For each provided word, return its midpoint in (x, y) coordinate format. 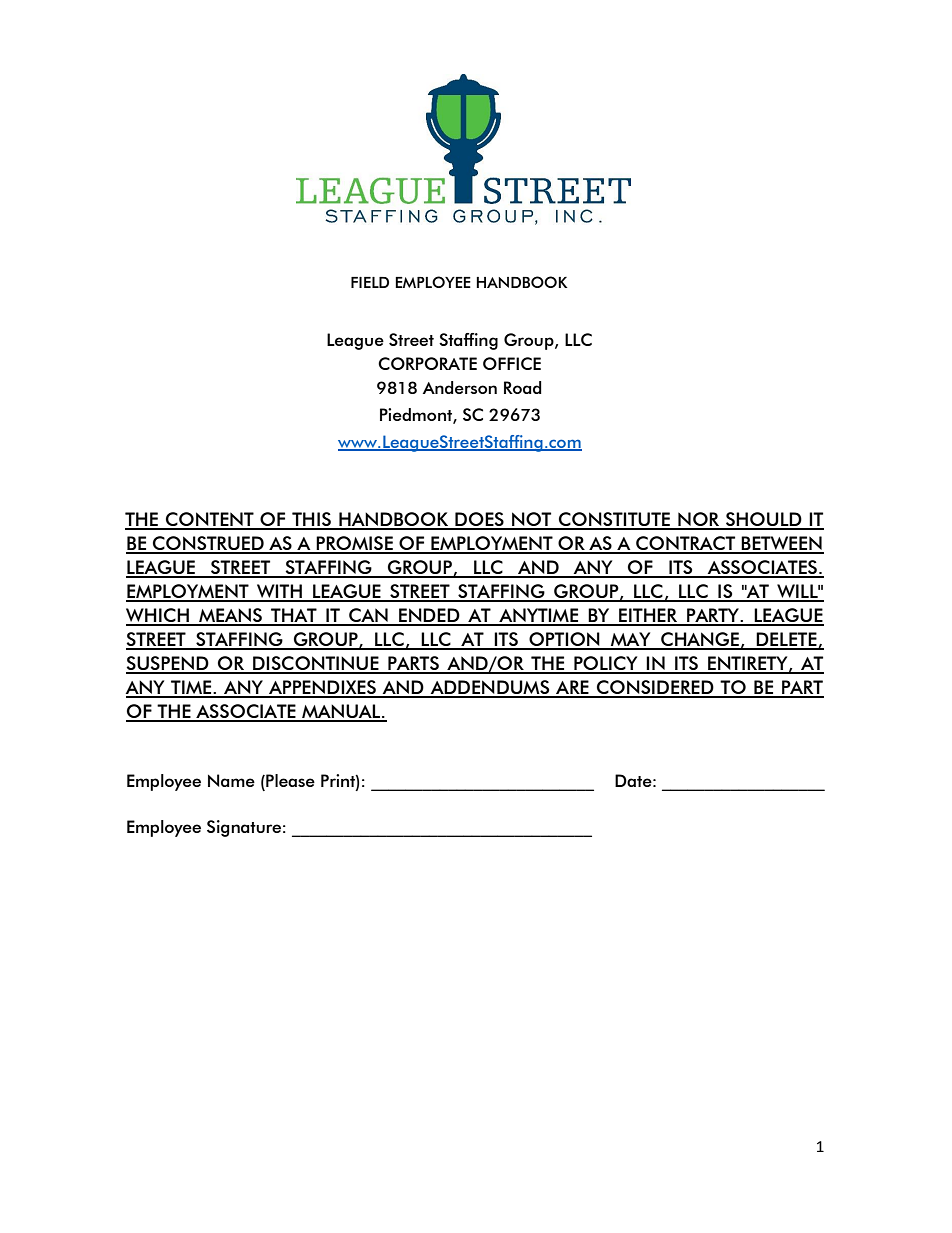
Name (231, 780)
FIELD (370, 282)
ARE (572, 688)
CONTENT (210, 520)
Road (523, 387)
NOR (699, 520)
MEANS (230, 616)
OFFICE (512, 363)
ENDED (429, 616)
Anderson (460, 387)
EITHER (648, 616)
